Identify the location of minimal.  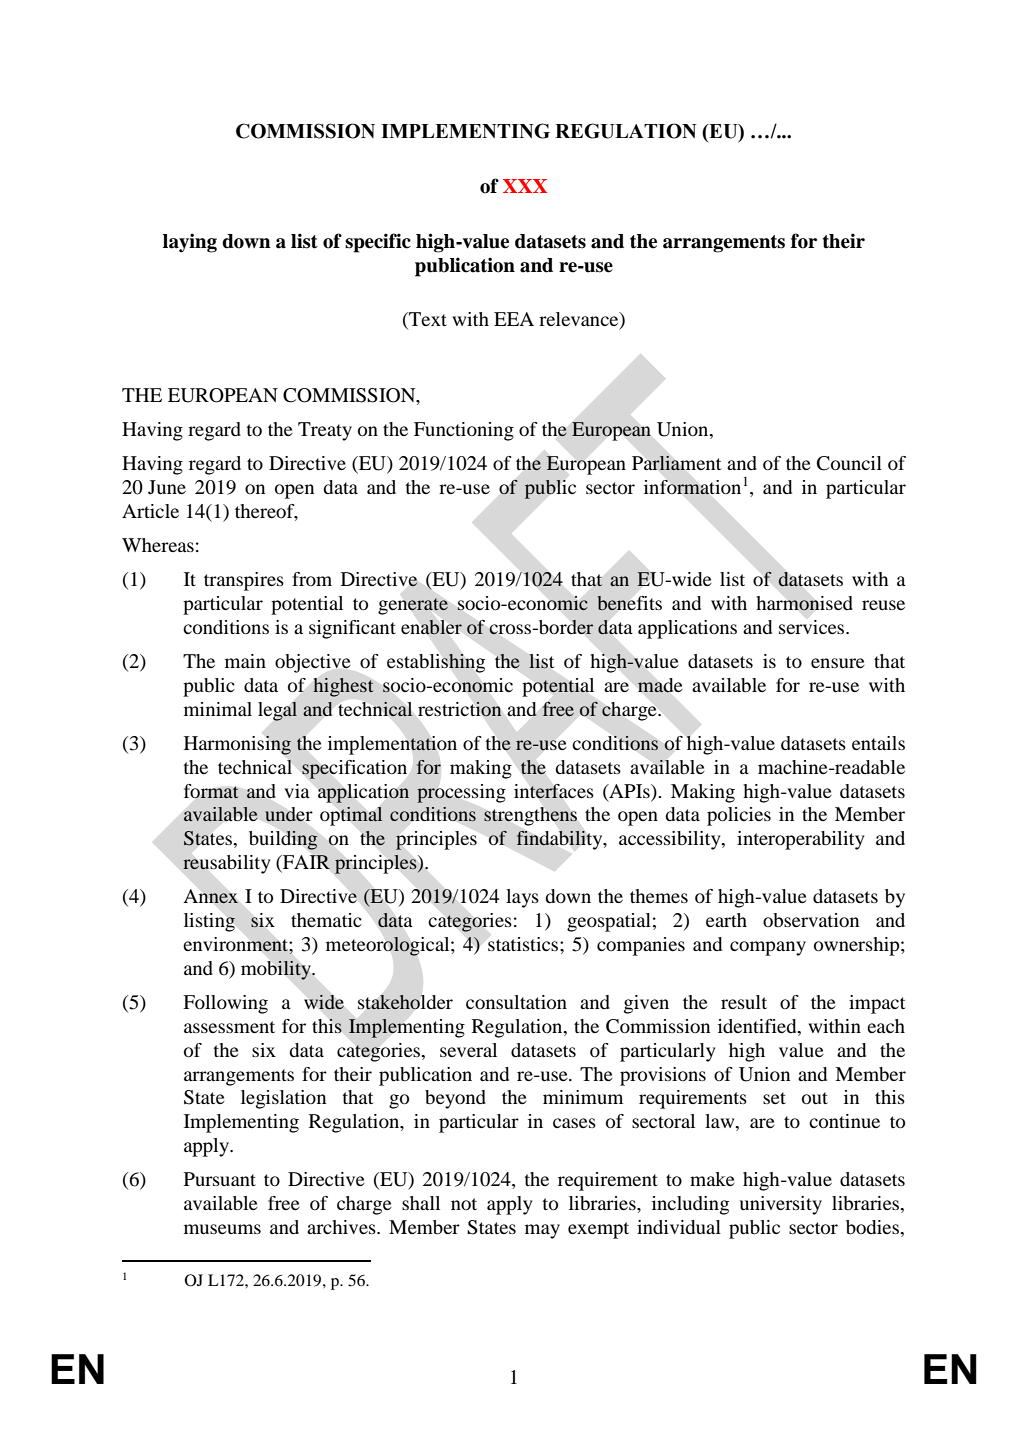
(218, 709).
